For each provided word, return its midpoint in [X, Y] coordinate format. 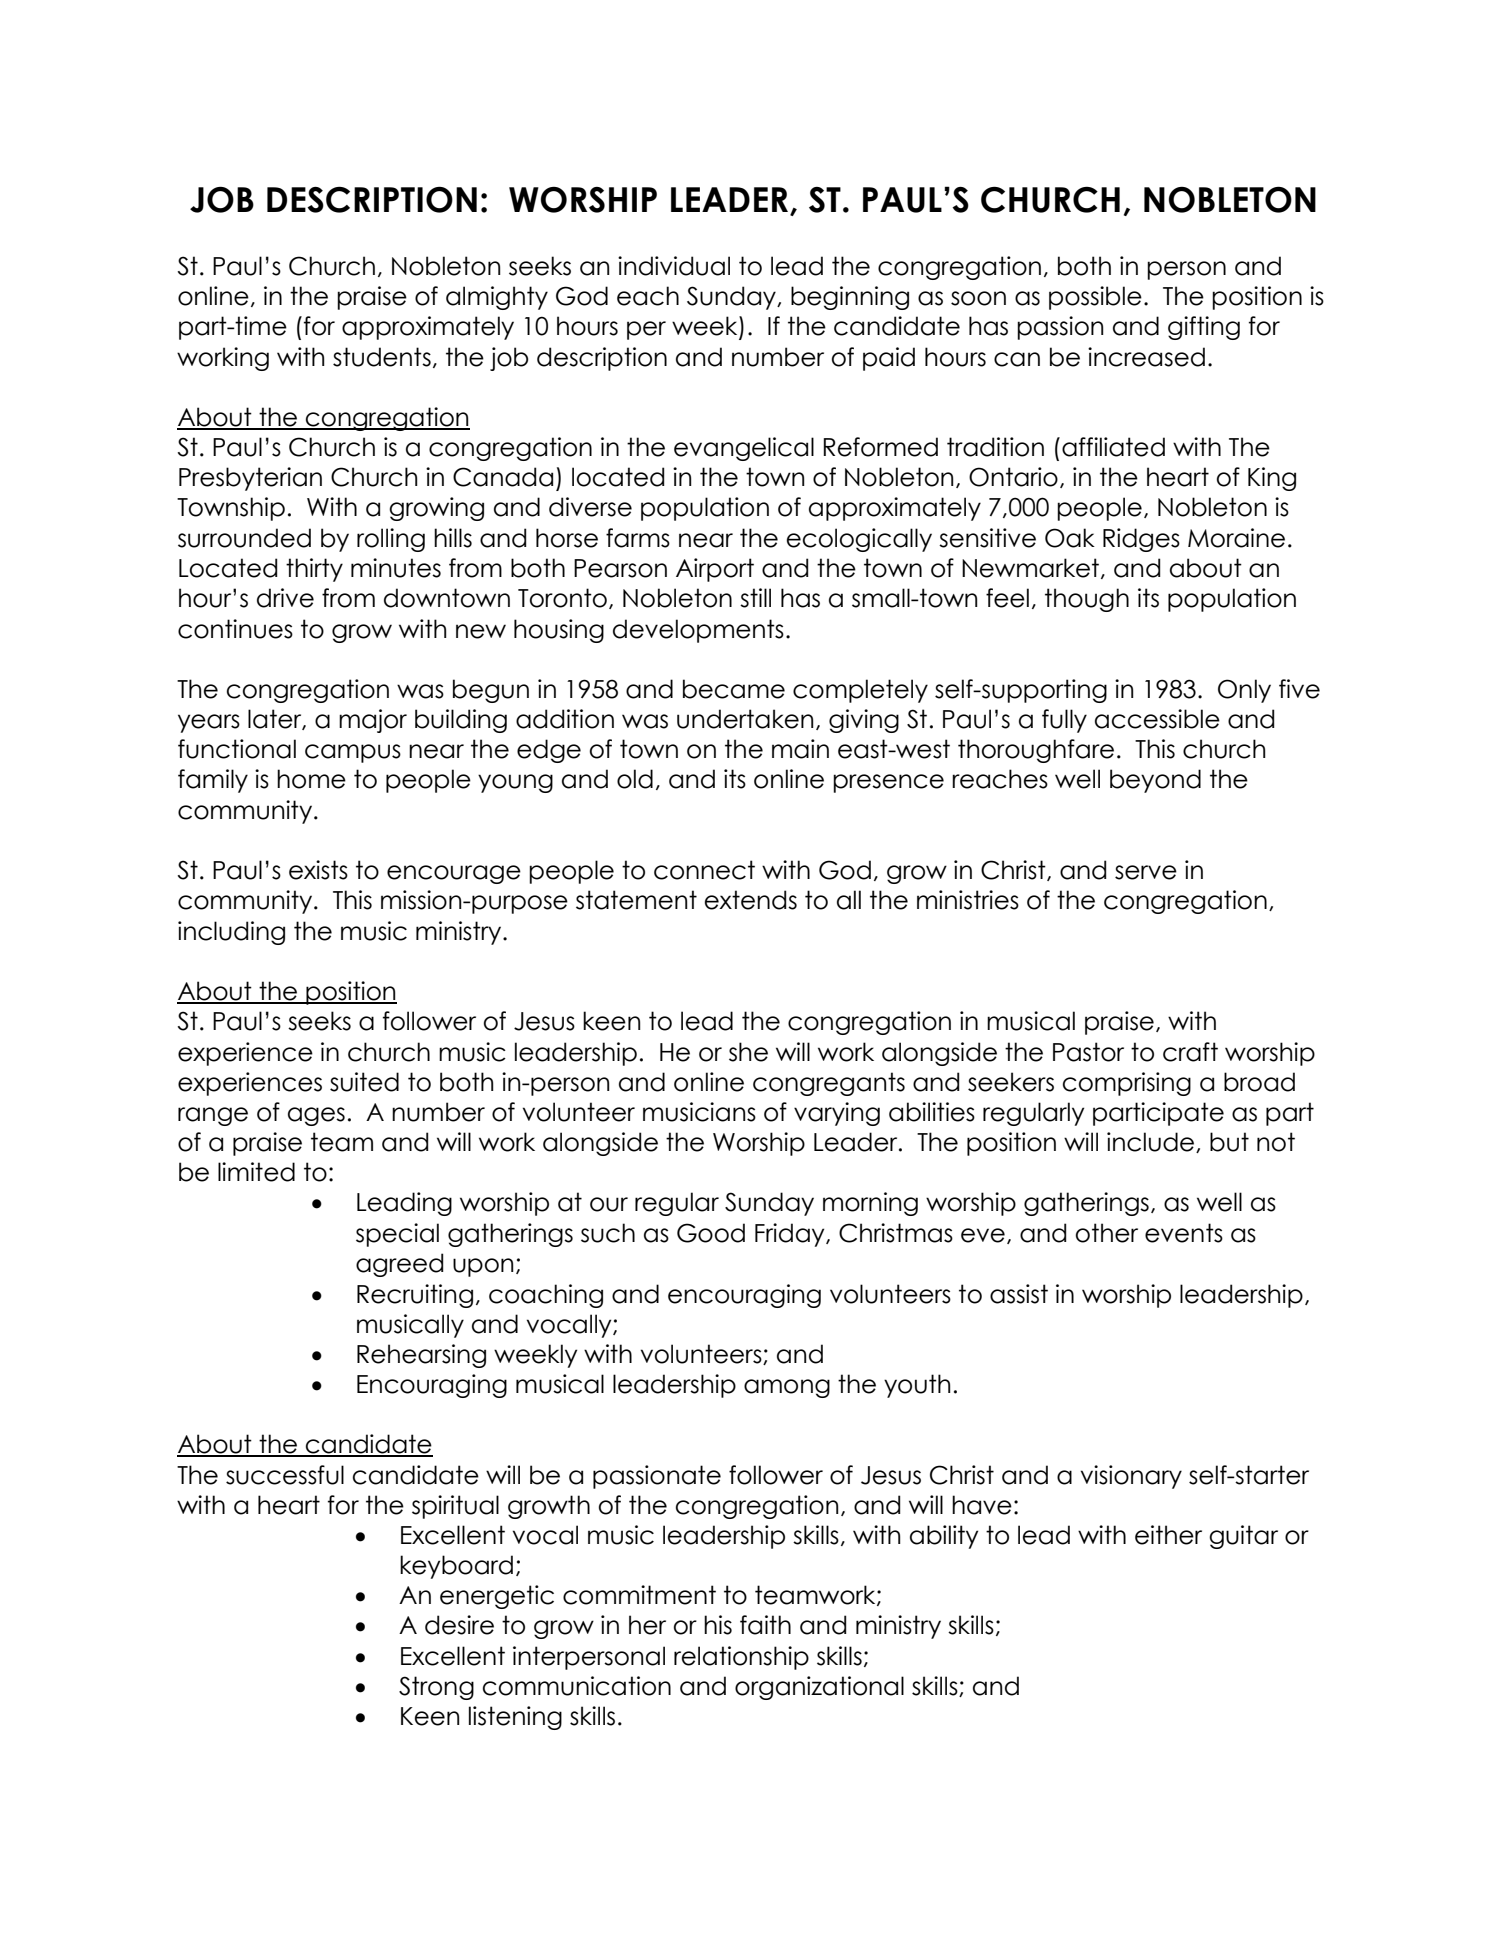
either [1168, 1535]
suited [364, 1082]
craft [1190, 1052]
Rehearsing [421, 1356]
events [1184, 1233]
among [787, 1388]
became [734, 689]
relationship [741, 1658]
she [748, 1052]
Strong [436, 1688]
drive [285, 598]
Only [1244, 691]
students [382, 357]
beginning [850, 298]
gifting [1204, 328]
